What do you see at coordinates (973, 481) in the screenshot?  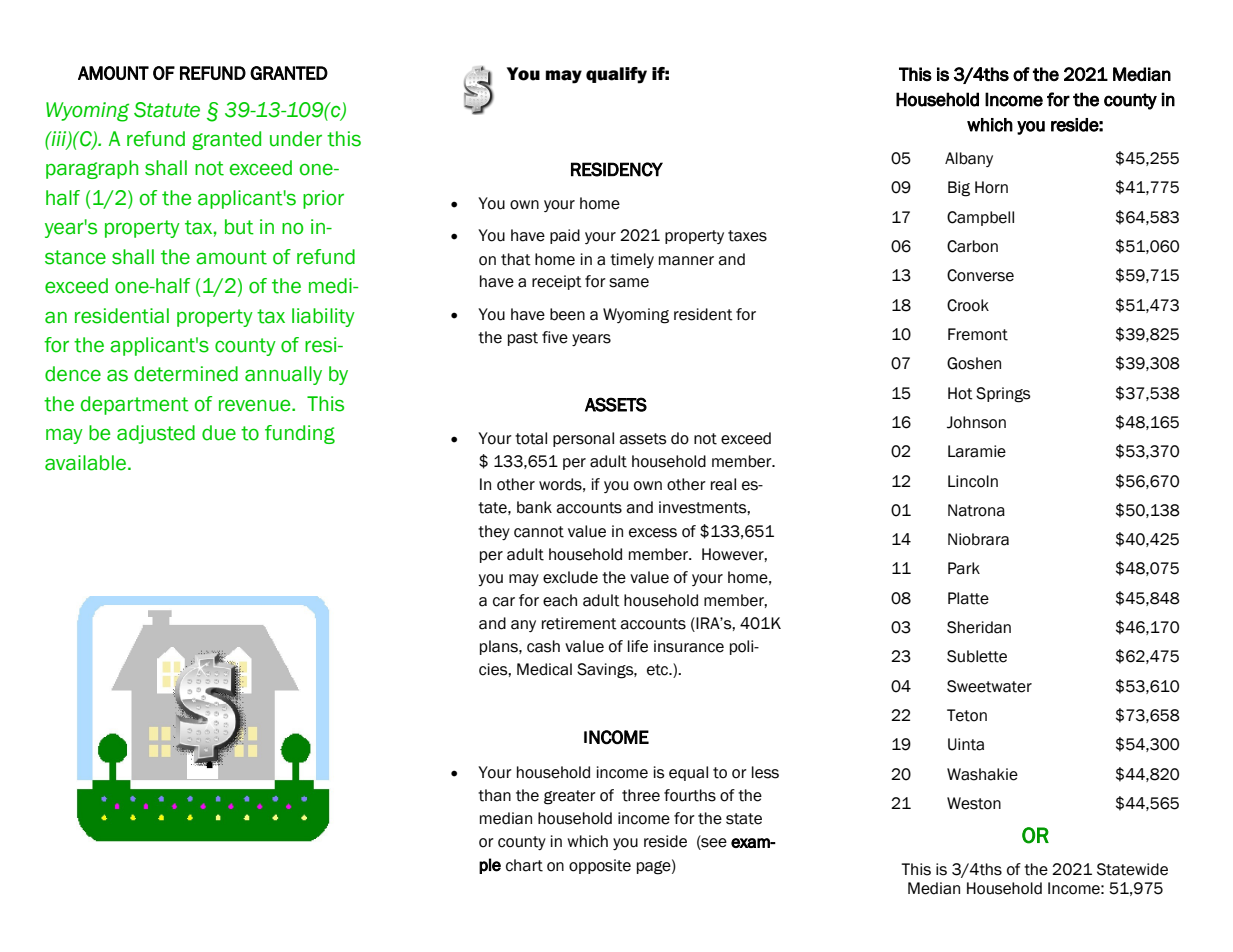 I see `Lincoln` at bounding box center [973, 481].
